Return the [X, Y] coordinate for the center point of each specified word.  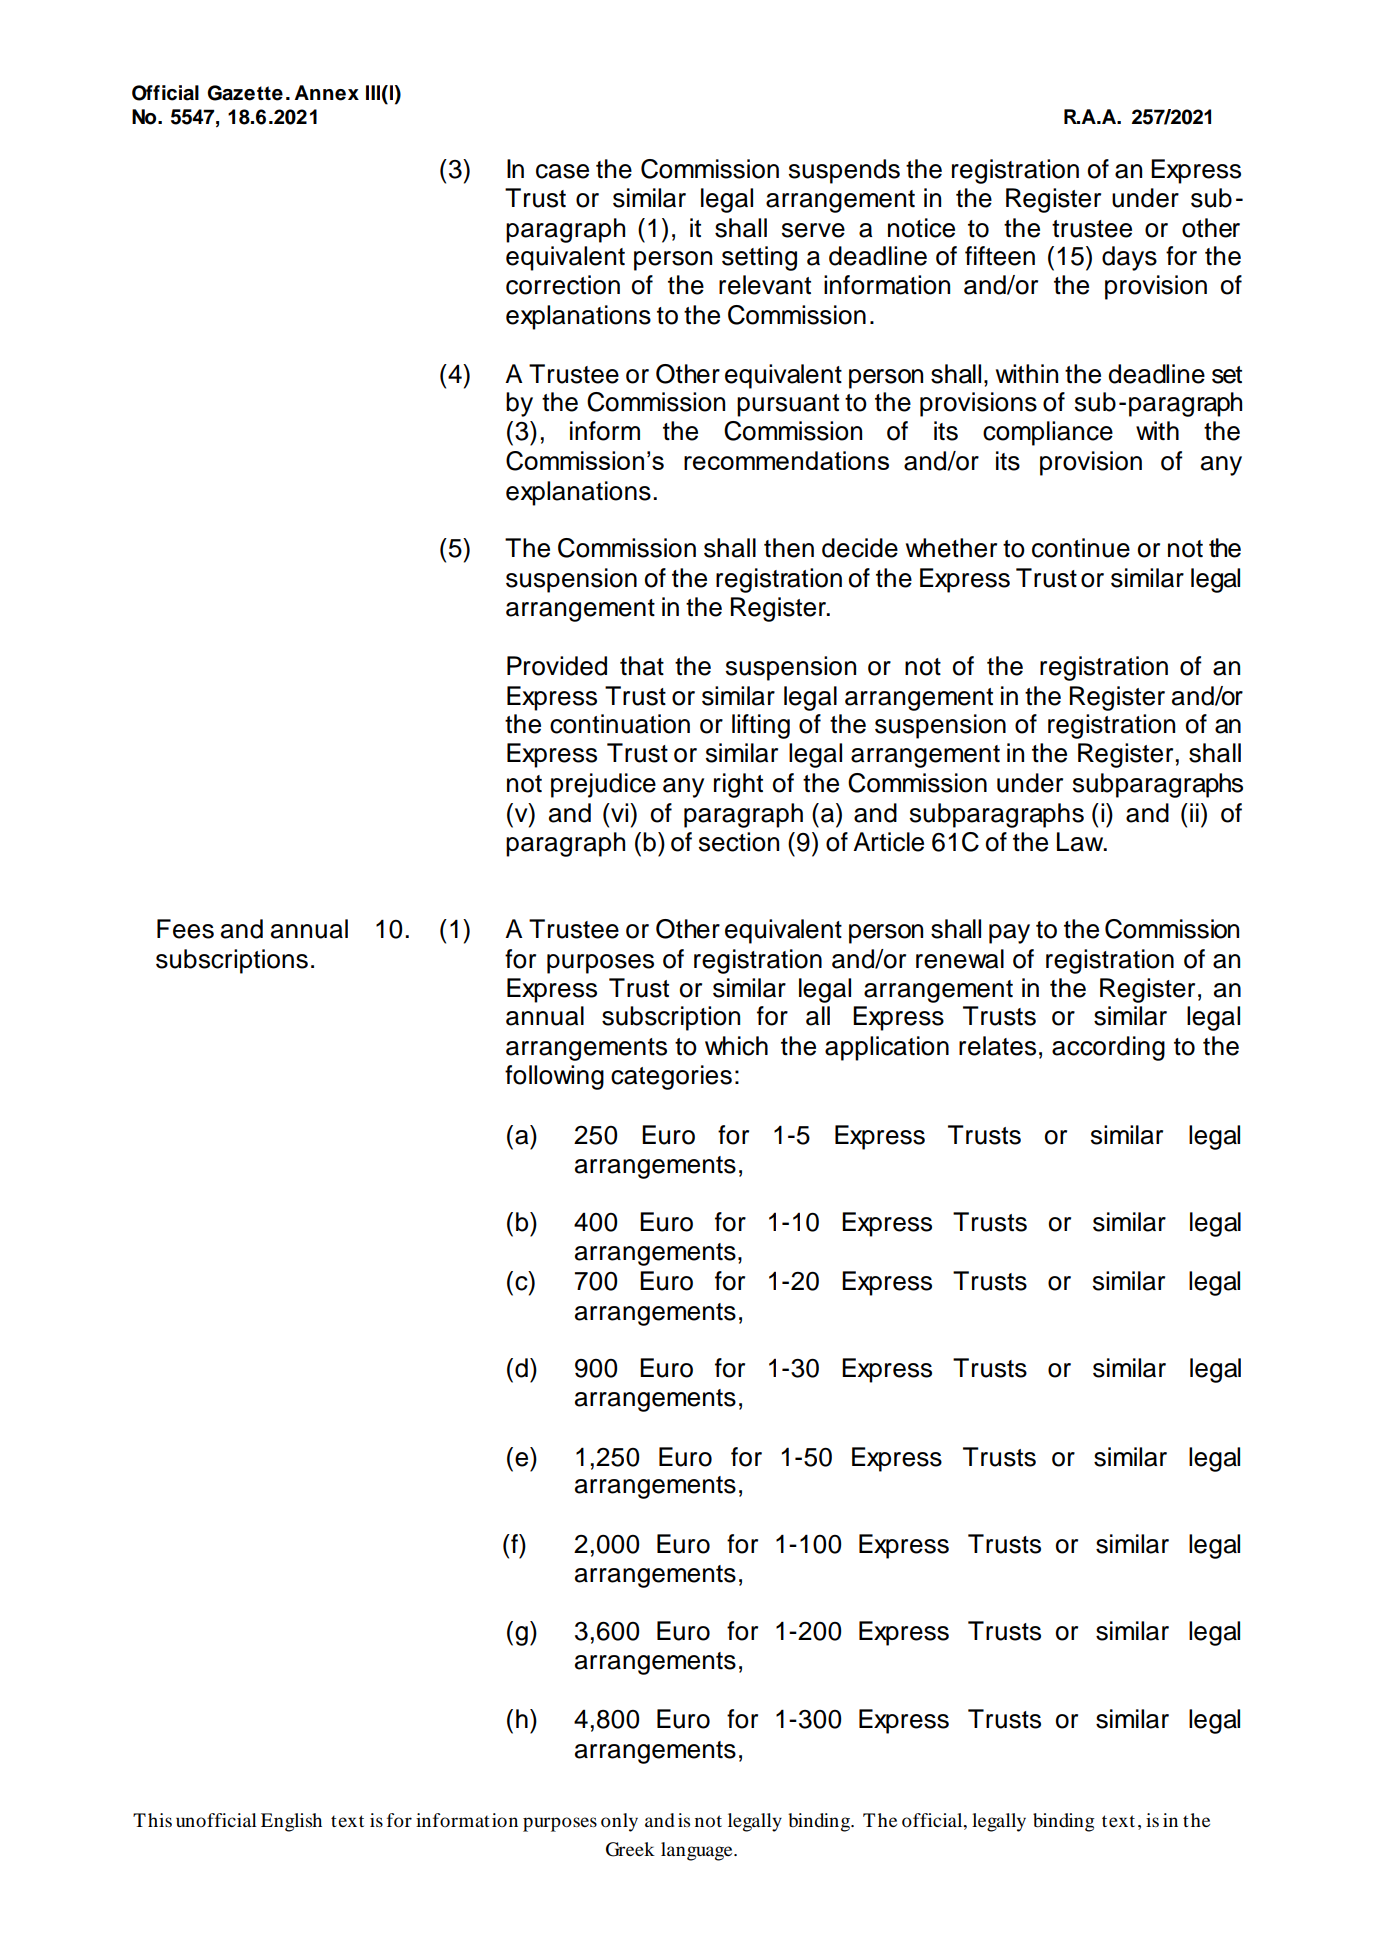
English [291, 1822]
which [736, 1046]
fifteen [1000, 256]
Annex [326, 93]
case [562, 171]
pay [1009, 934]
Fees [185, 929]
